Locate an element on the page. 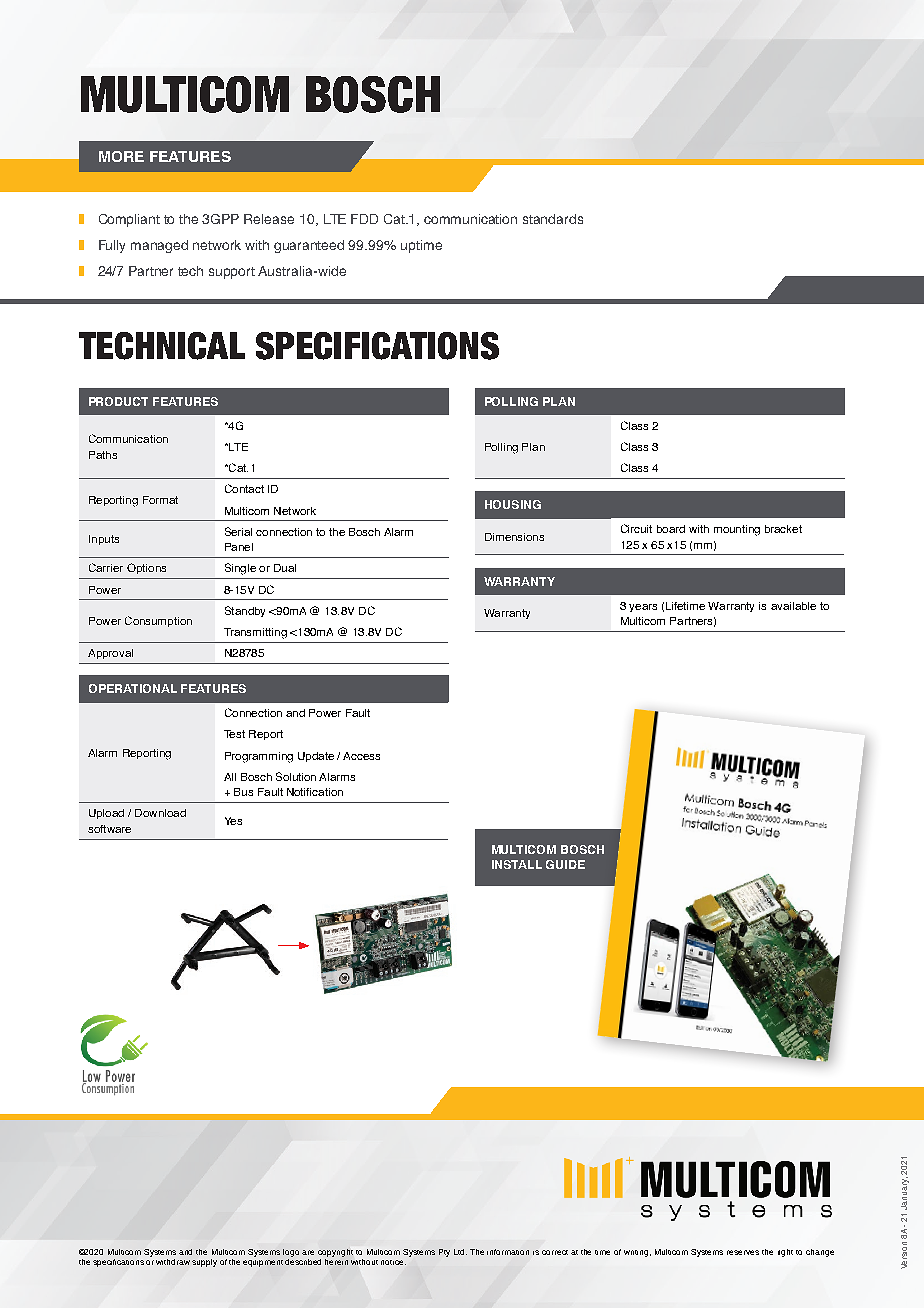 This document has height=1308, width=924. guaranteed is located at coordinates (309, 246).
